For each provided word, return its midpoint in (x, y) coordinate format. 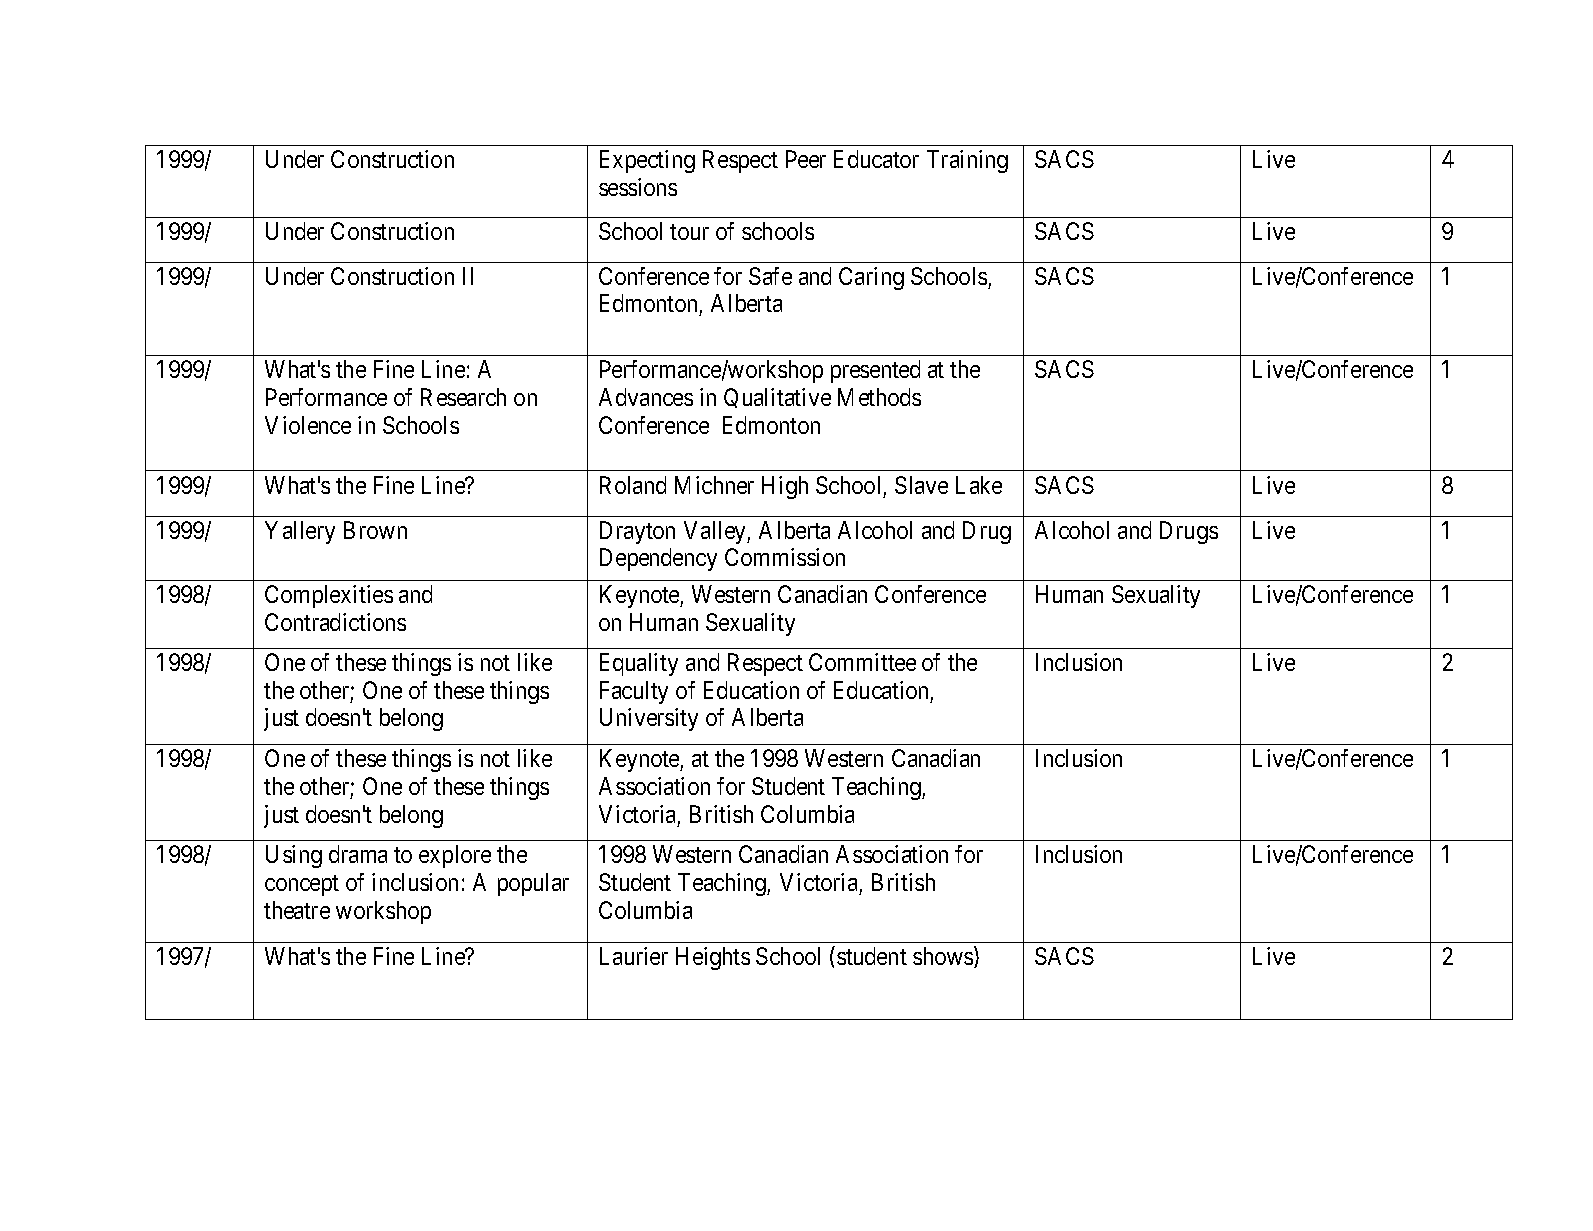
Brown (375, 530)
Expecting (647, 161)
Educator (876, 159)
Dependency (658, 559)
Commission (785, 557)
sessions (638, 187)
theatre (297, 910)
